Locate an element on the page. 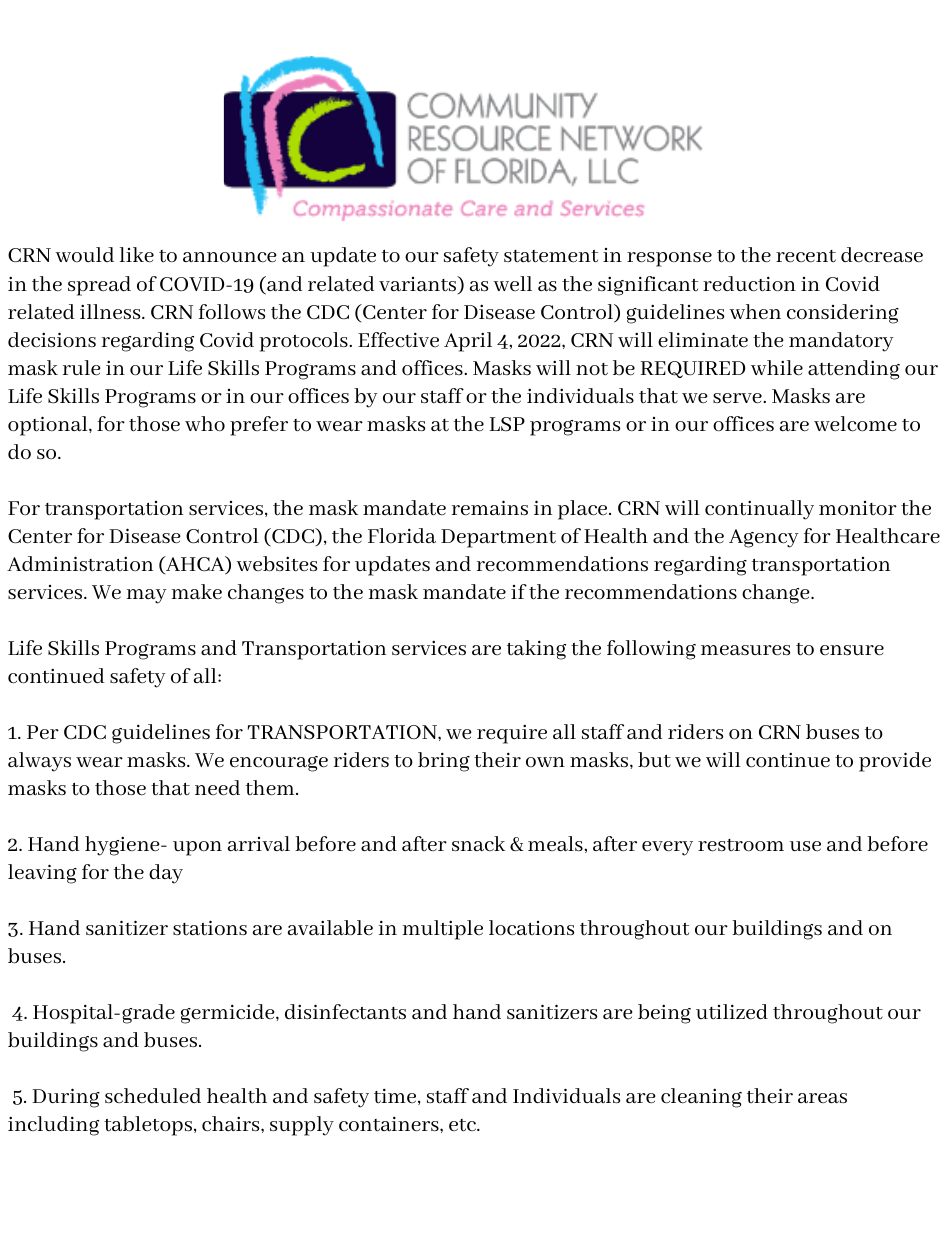 The height and width of the page is (1233, 952). Administration is located at coordinates (80, 564).
